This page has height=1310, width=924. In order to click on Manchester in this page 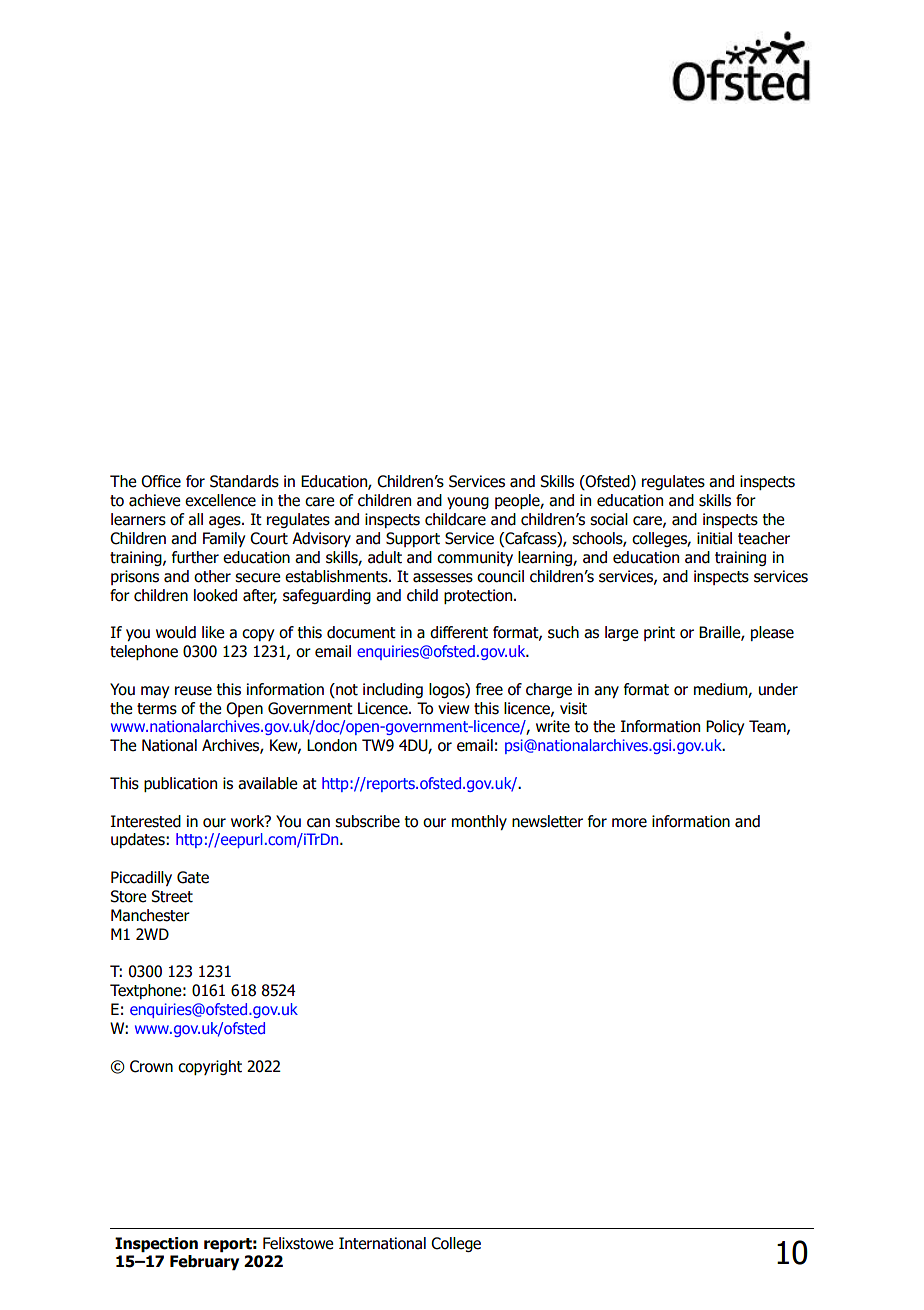, I will do `click(150, 915)`.
